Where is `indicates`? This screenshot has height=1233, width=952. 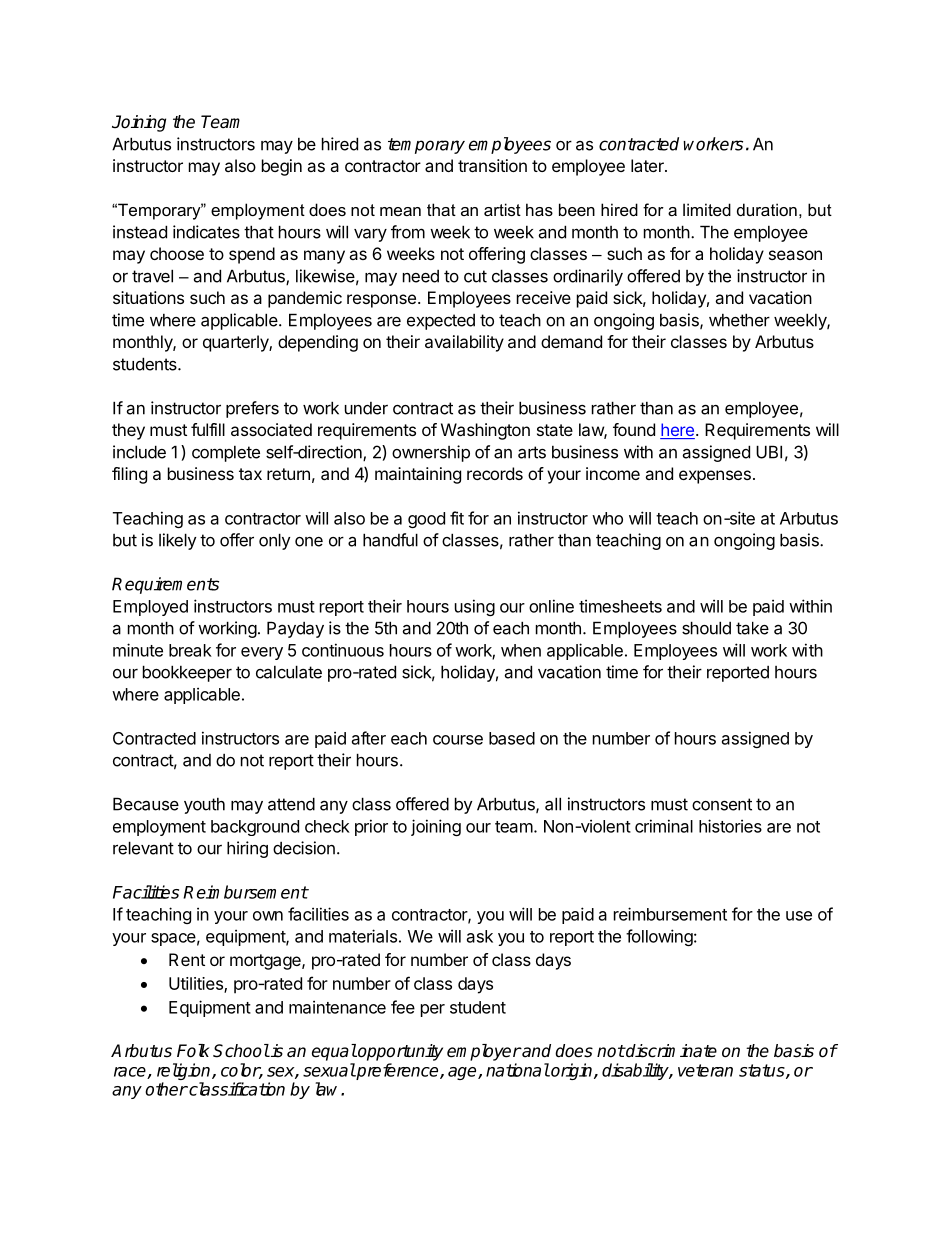
indicates is located at coordinates (206, 232).
